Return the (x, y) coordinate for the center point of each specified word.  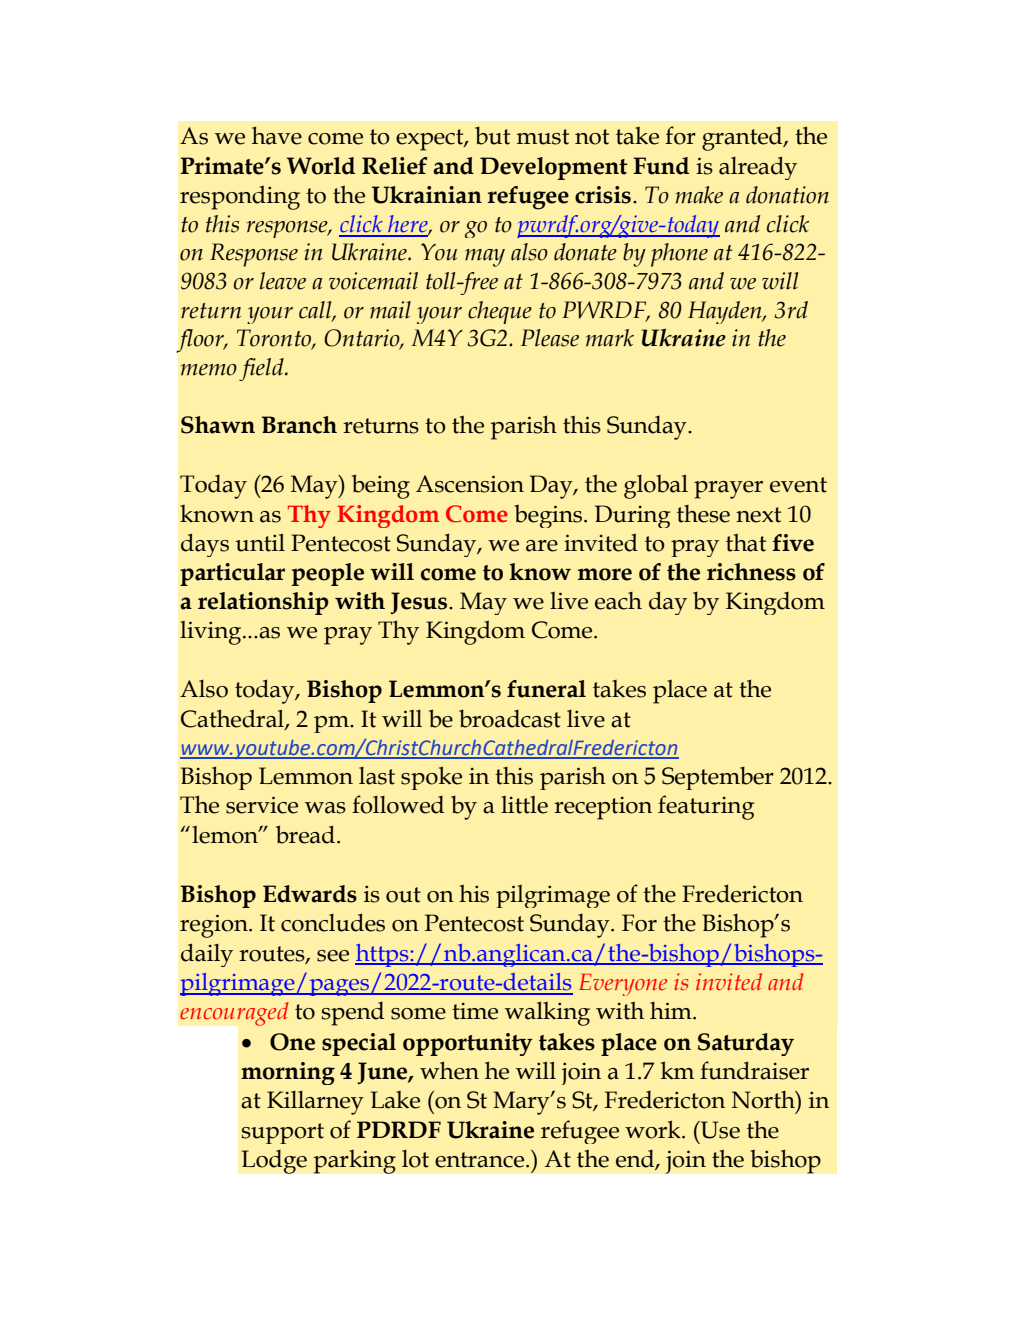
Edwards (310, 894)
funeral (546, 689)
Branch (299, 425)
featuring (706, 807)
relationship (263, 603)
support (283, 1133)
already (758, 168)
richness (751, 572)
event (798, 485)
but (492, 135)
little (524, 805)
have (277, 135)
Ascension (470, 484)
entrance (481, 1160)
